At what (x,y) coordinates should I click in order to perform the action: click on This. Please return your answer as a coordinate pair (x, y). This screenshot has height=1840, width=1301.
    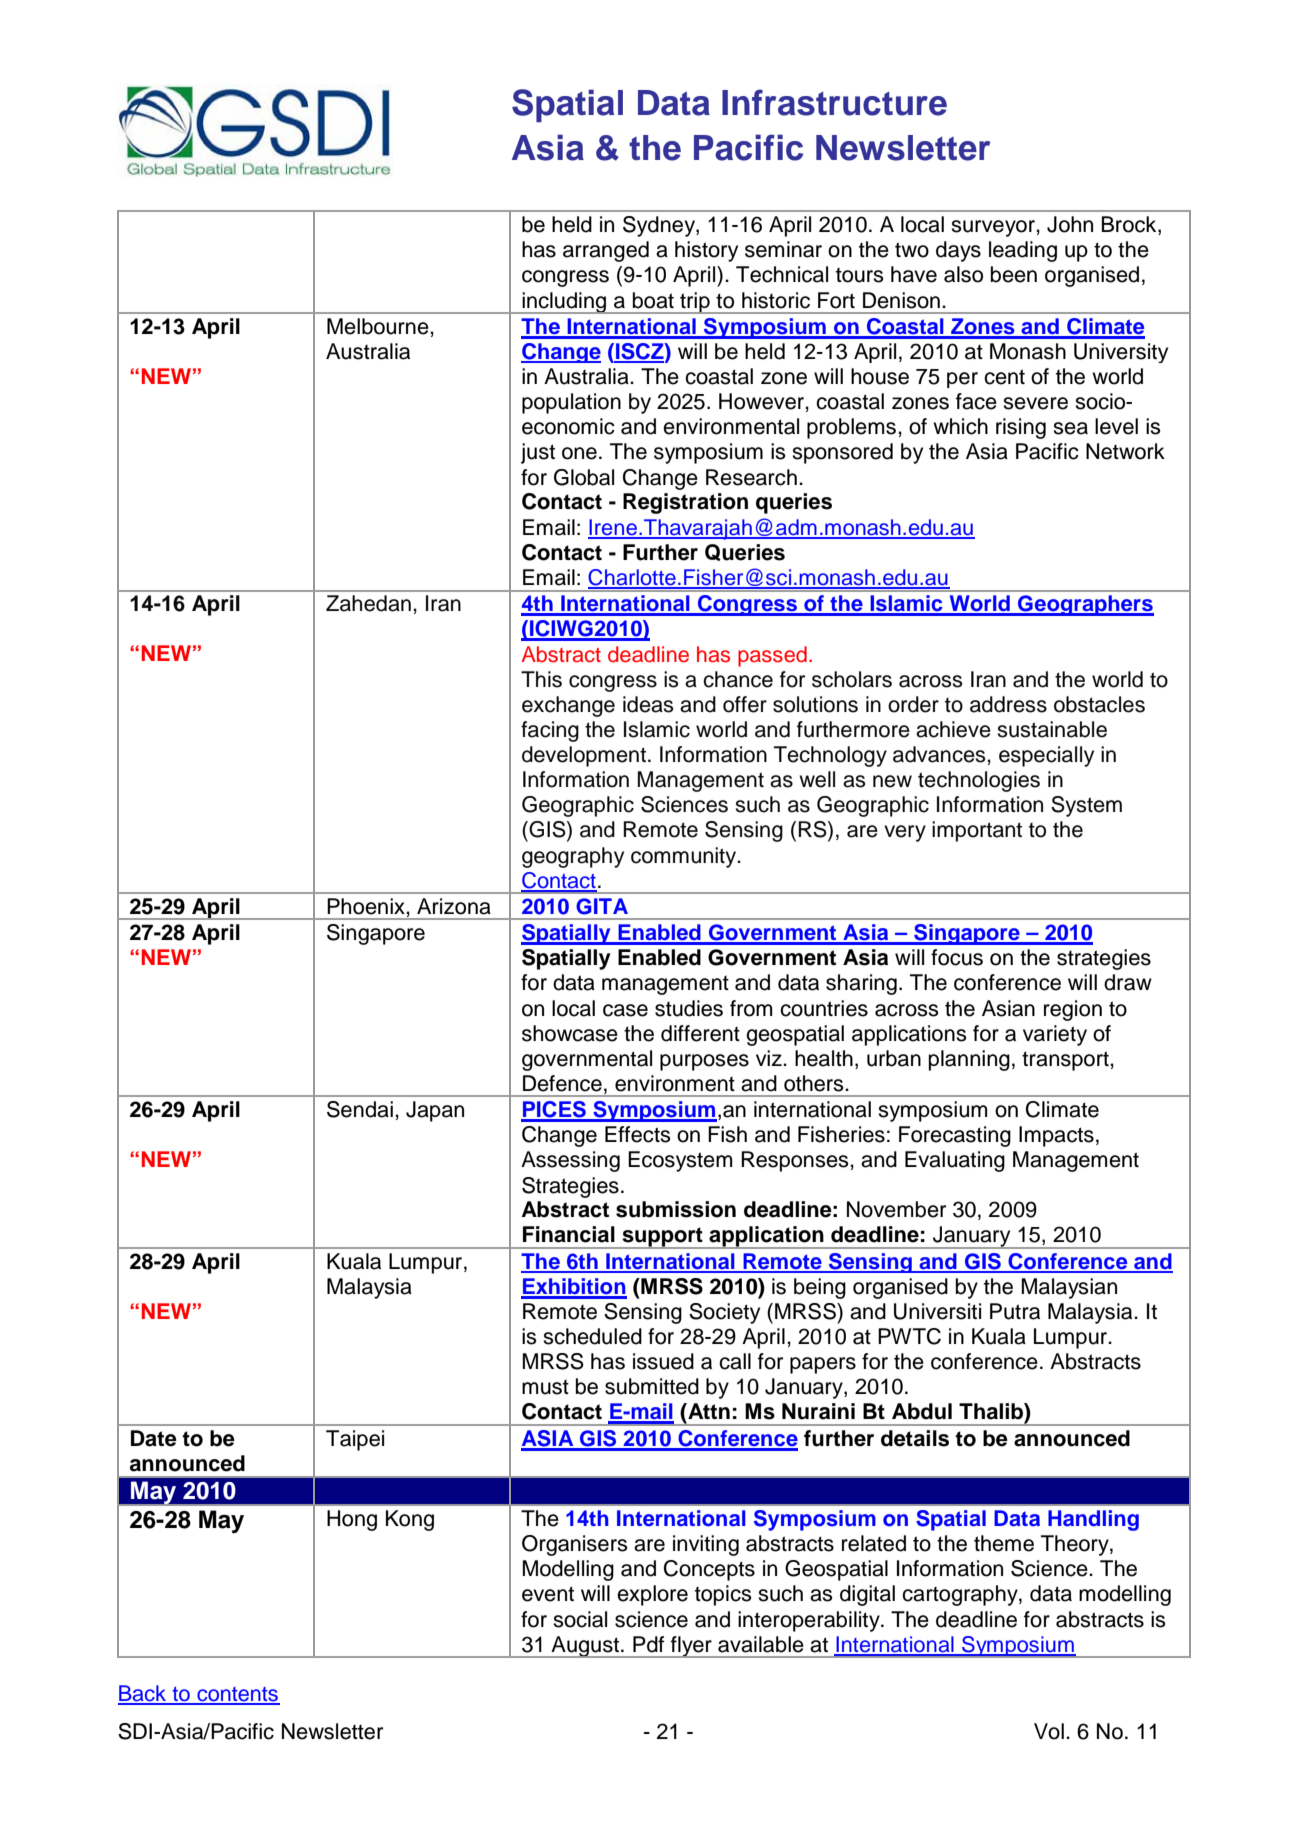
    Looking at the image, I should click on (541, 679).
